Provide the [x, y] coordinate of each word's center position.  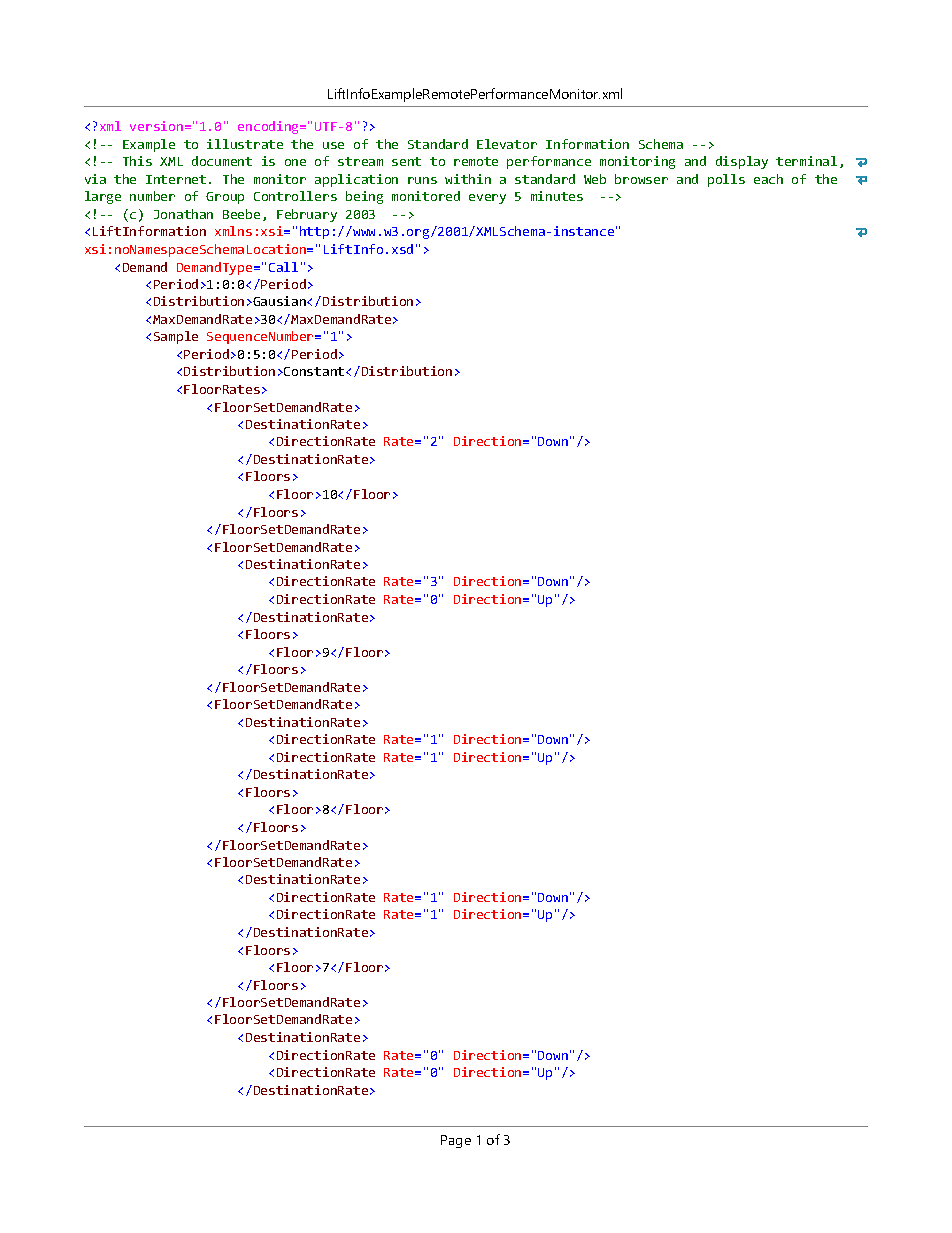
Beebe [241, 214]
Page [456, 1141]
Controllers [295, 196]
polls [726, 180]
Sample [176, 337]
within [468, 179]
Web [595, 179]
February [307, 215]
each [768, 179]
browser [641, 179]
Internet [176, 179]
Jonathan [183, 214]
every [487, 199]
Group [225, 198]
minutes [557, 196]
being [364, 197]
